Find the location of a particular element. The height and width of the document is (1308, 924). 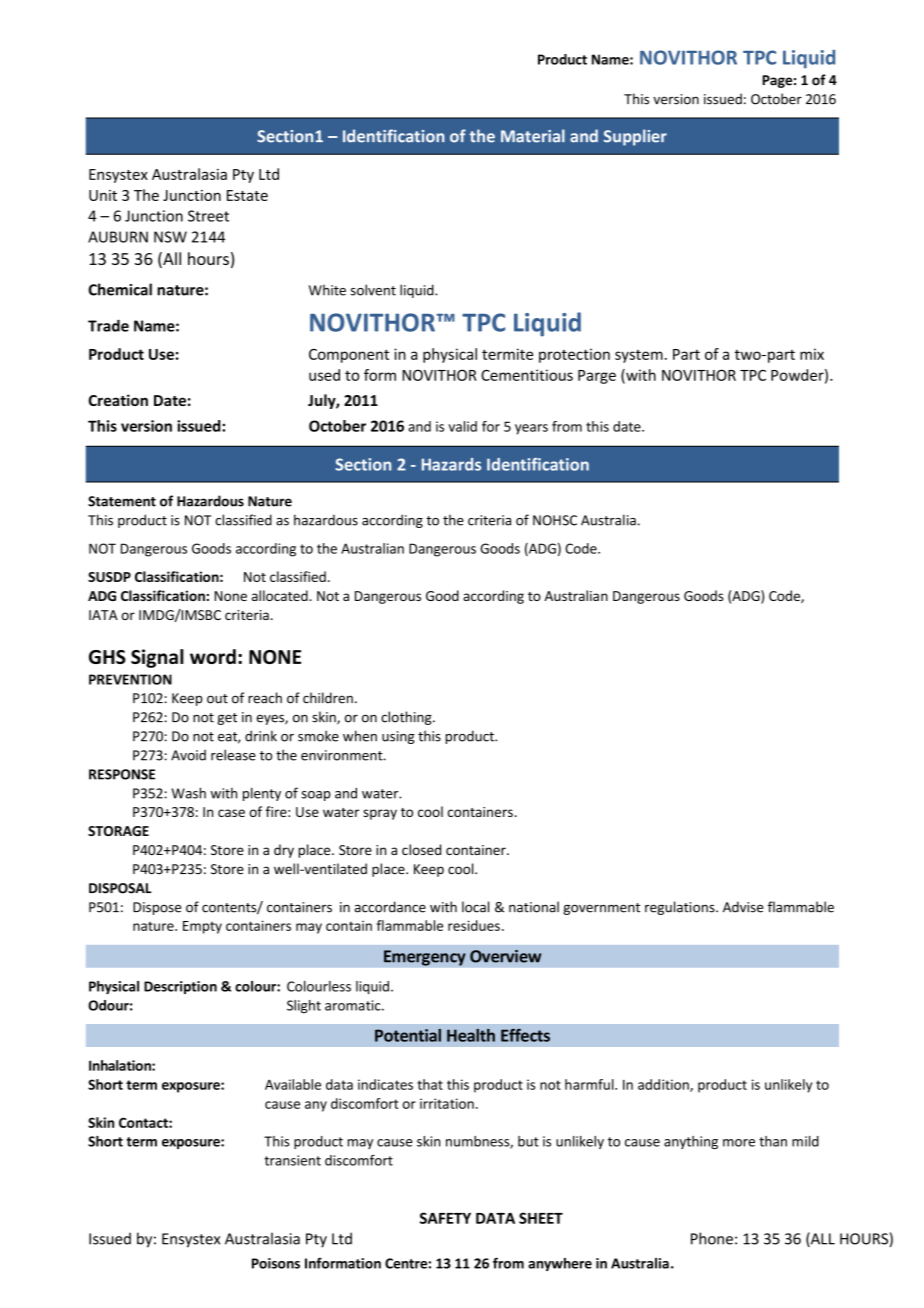

out is located at coordinates (217, 699).
